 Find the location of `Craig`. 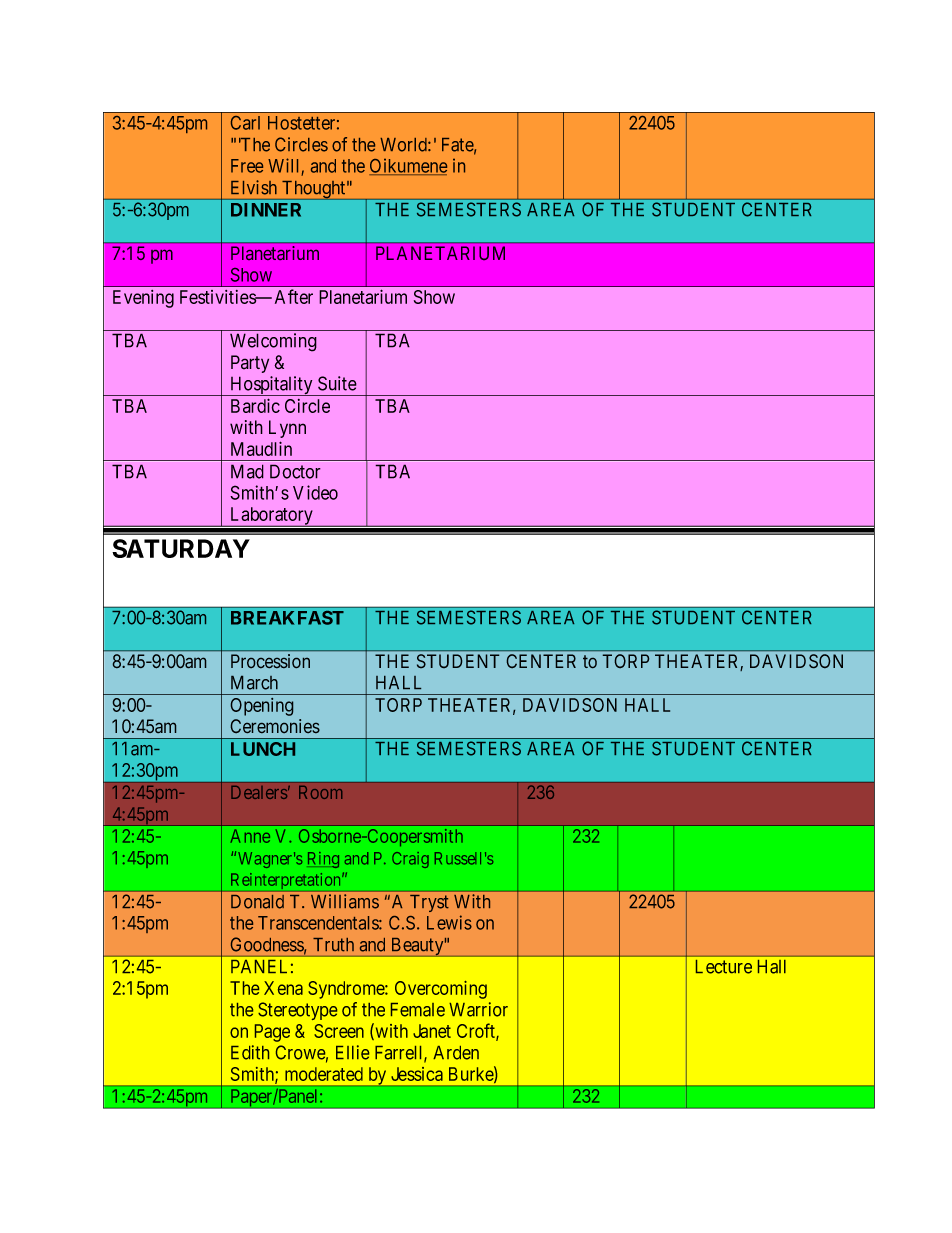

Craig is located at coordinates (410, 860).
